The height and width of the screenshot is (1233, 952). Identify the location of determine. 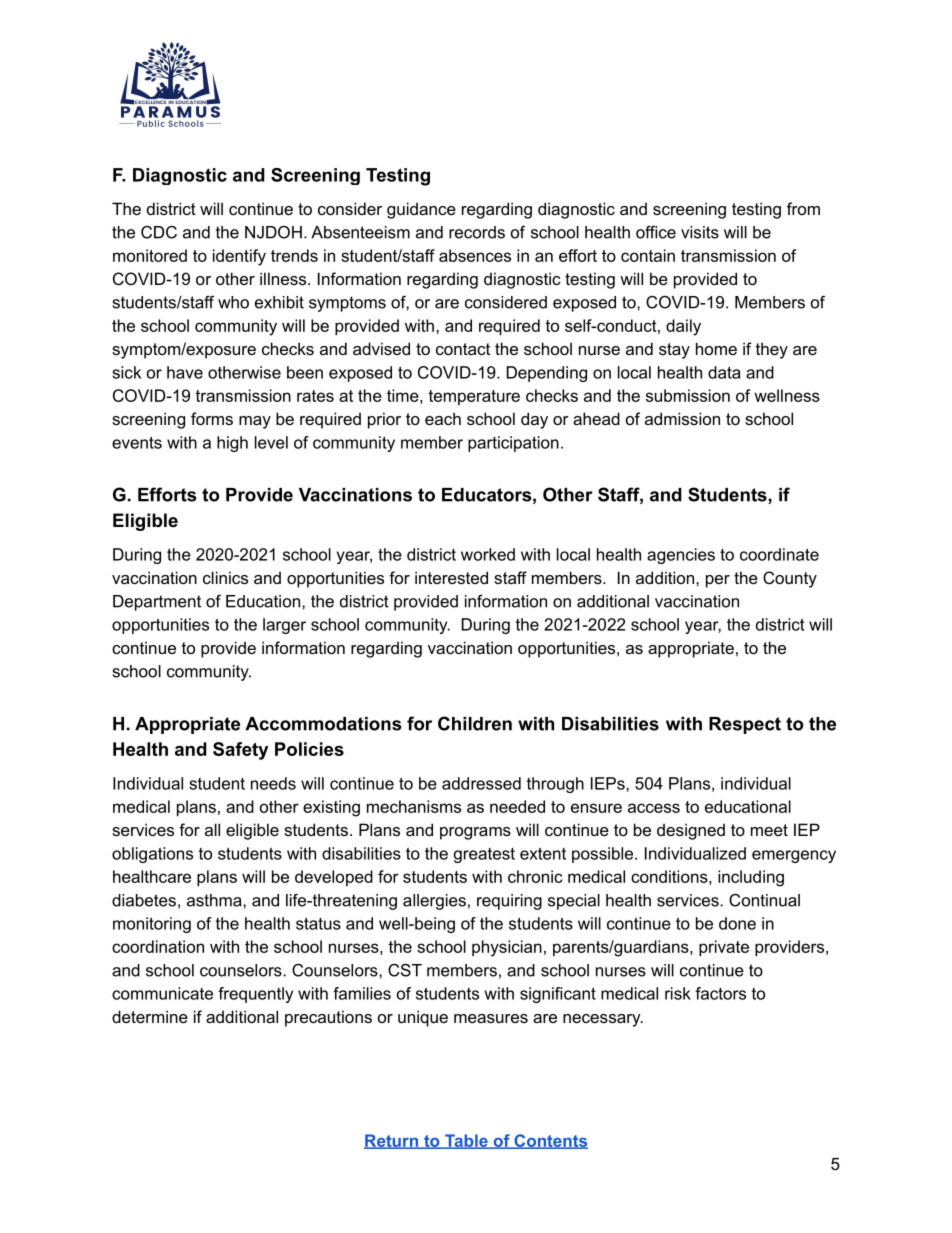
(150, 1016).
